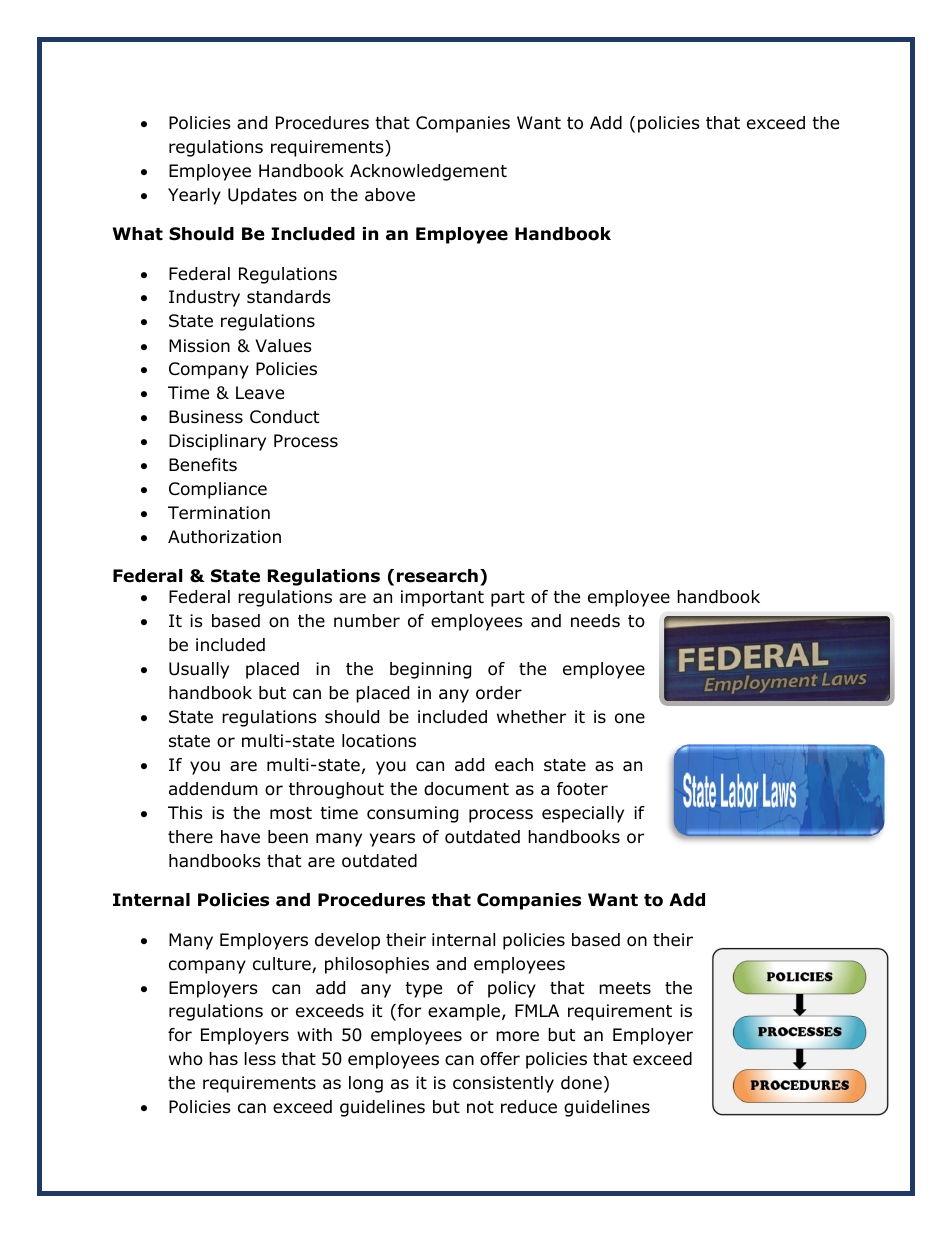  Describe the element at coordinates (366, 1084) in the screenshot. I see `long` at that location.
